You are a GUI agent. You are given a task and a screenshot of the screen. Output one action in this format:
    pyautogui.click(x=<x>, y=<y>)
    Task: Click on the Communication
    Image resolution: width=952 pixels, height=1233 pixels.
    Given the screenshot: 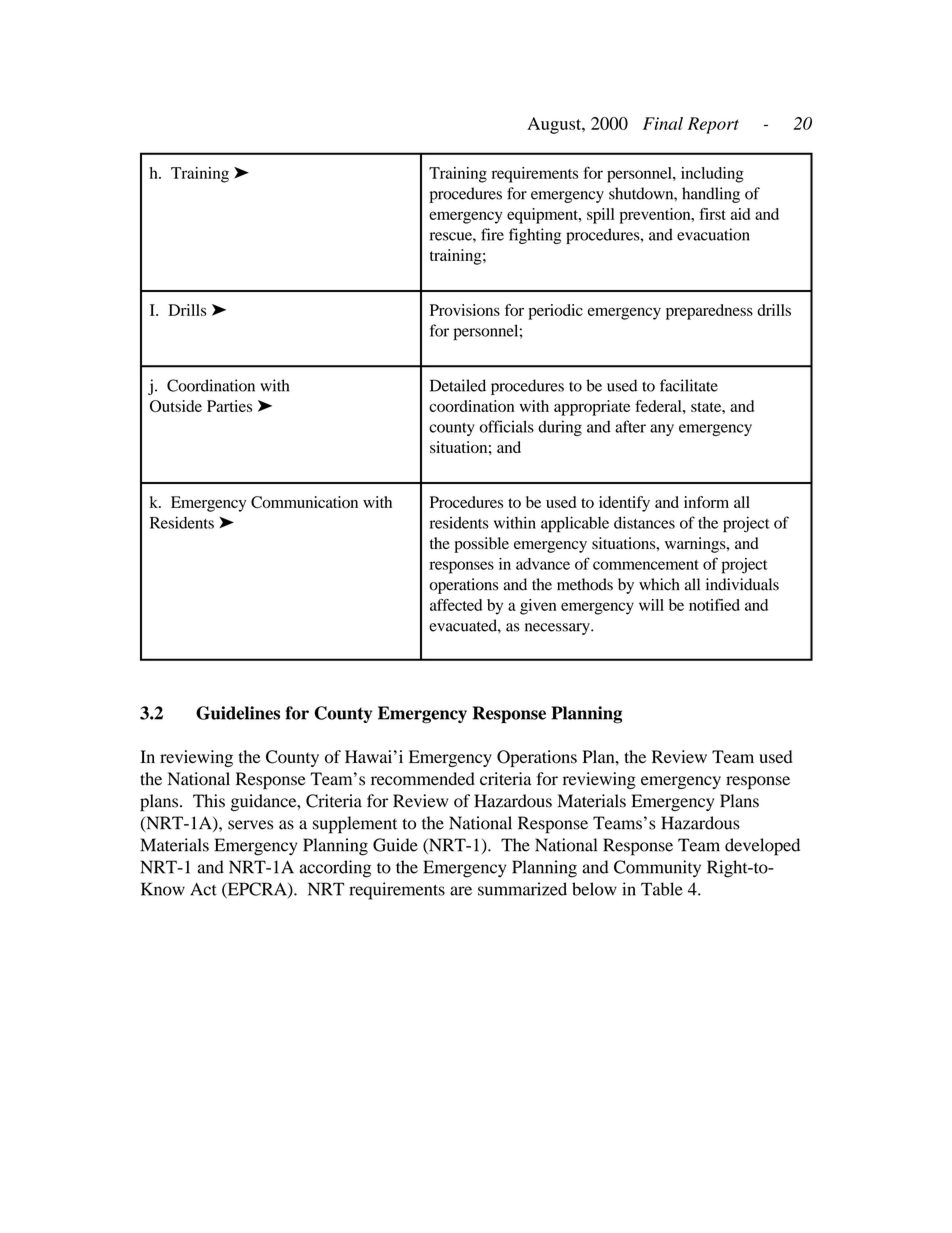 What is the action you would take?
    pyautogui.click(x=304, y=502)
